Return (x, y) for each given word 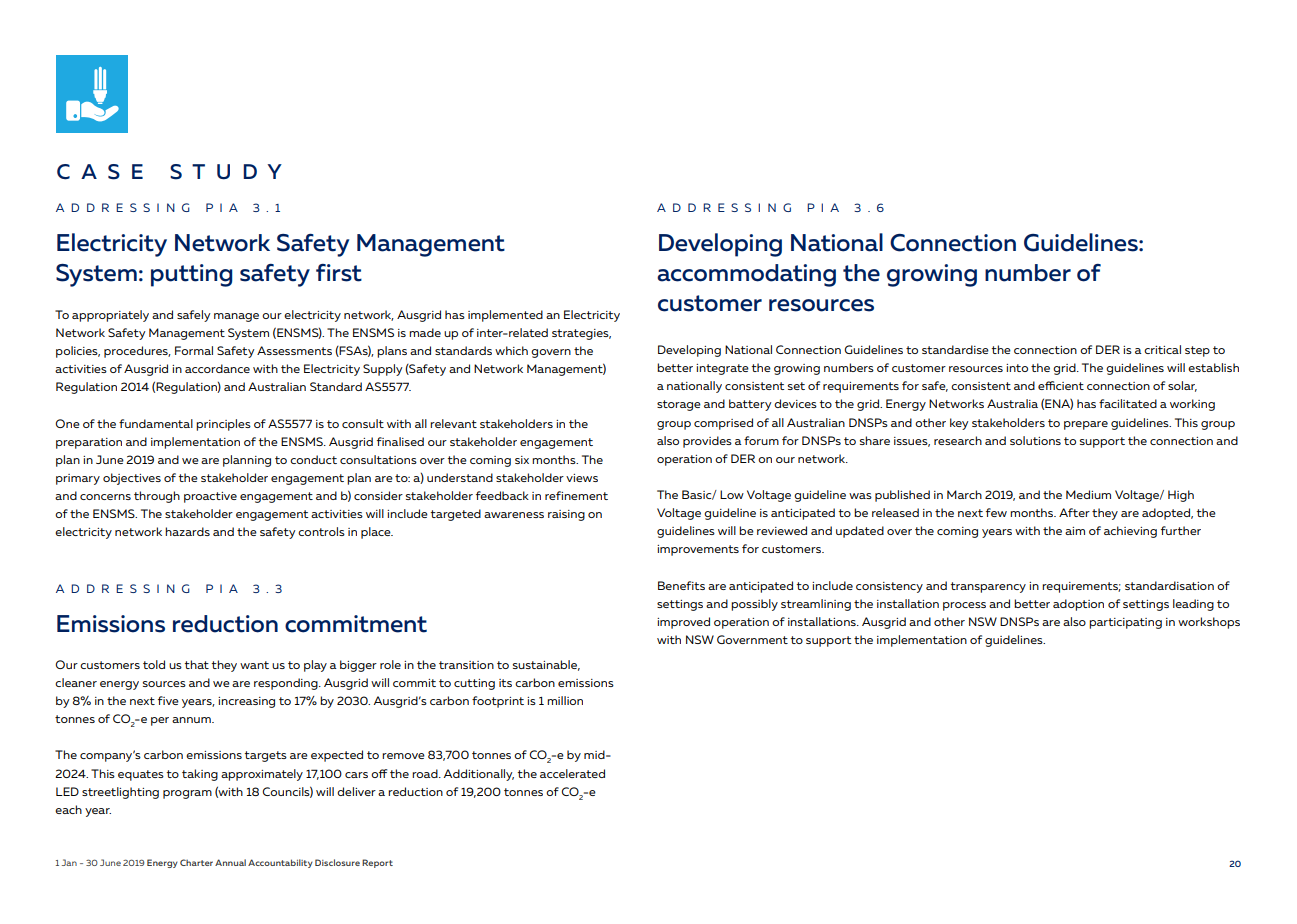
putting (191, 275)
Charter (196, 862)
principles (223, 425)
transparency (988, 587)
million (565, 700)
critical (1162, 349)
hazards (187, 531)
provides (707, 442)
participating (1125, 623)
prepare (1086, 425)
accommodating (746, 275)
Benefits (681, 585)
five (168, 700)
